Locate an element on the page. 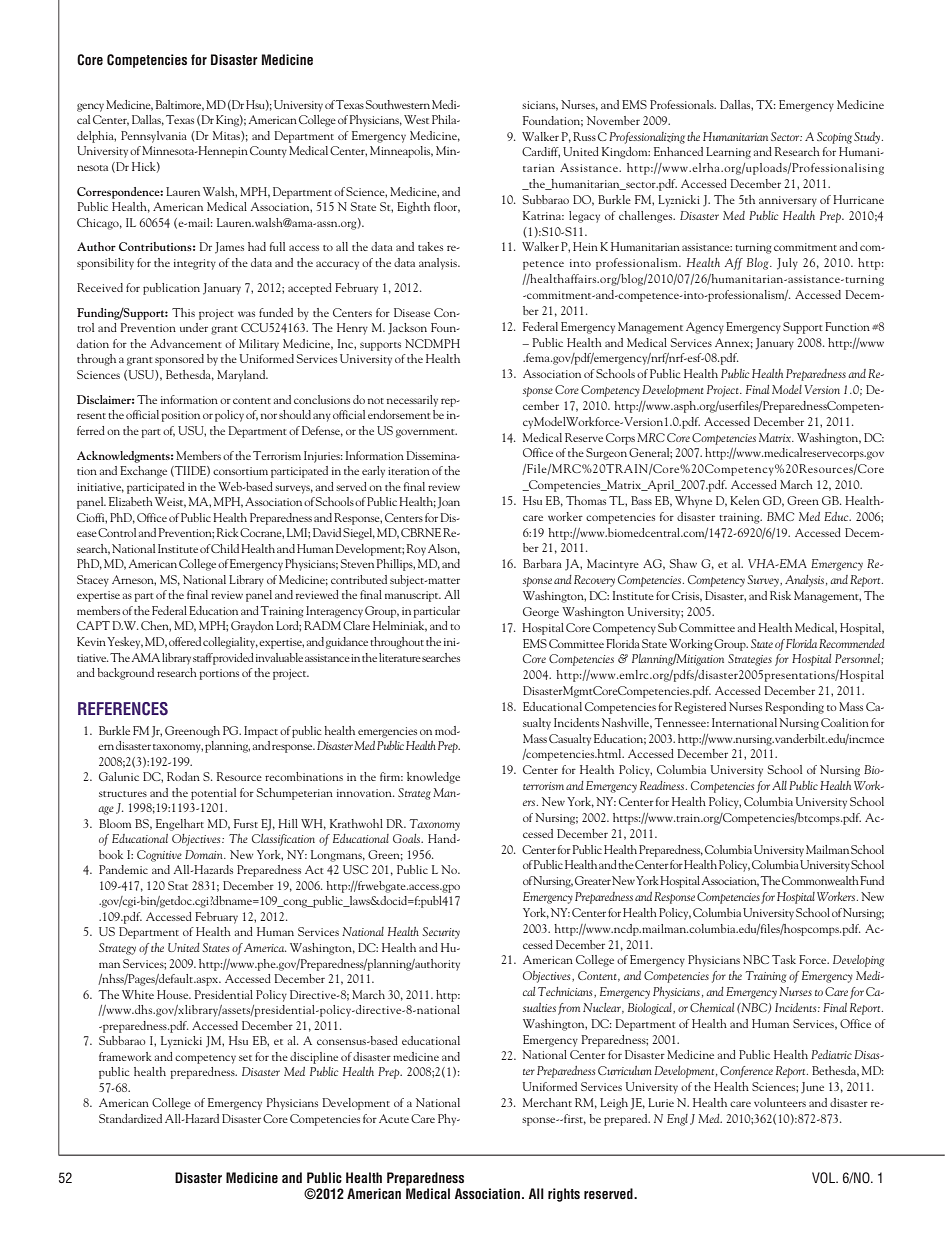 Image resolution: width=952 pixels, height=1233 pixels. Responding is located at coordinates (794, 708).
